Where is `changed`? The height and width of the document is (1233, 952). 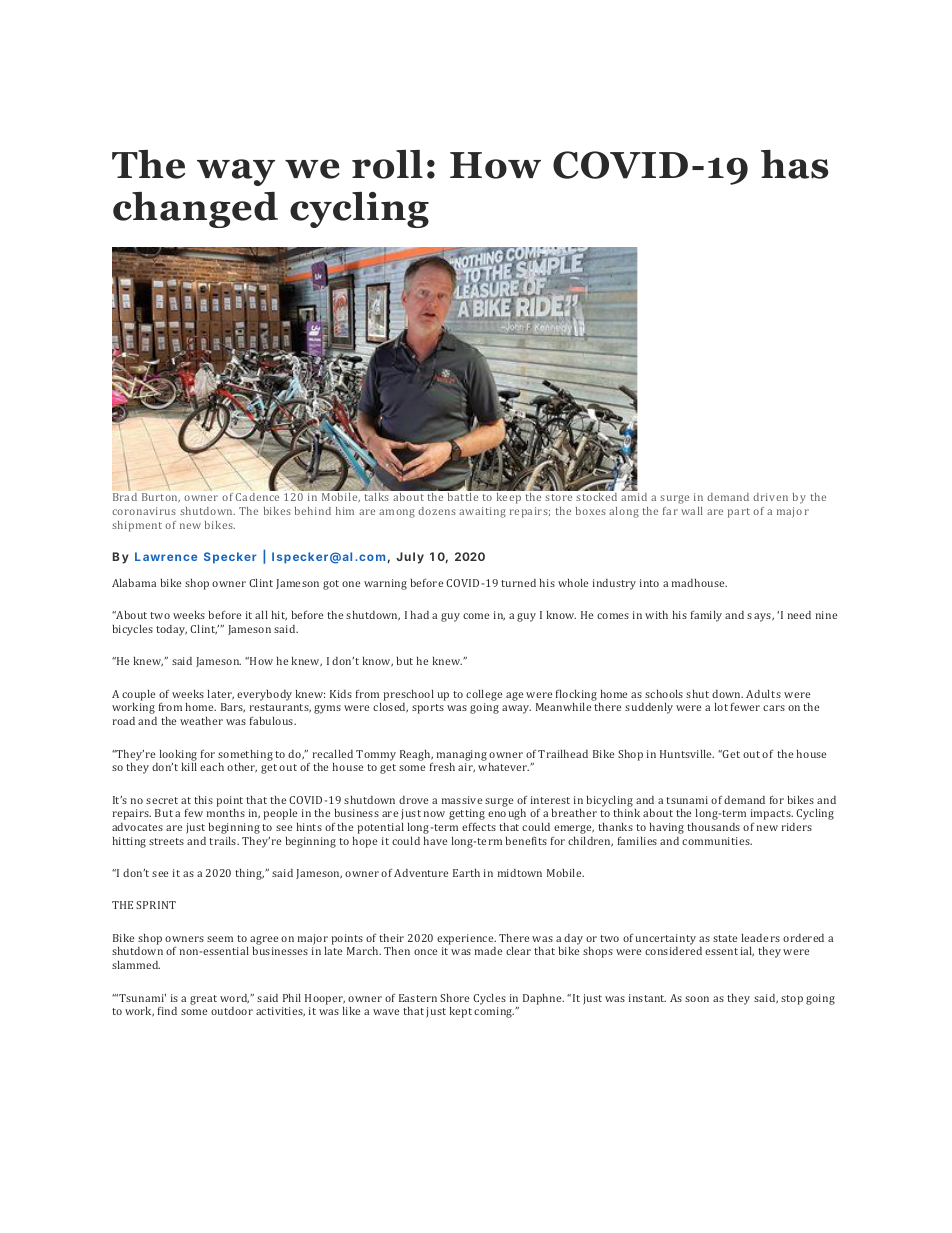
changed is located at coordinates (195, 210).
